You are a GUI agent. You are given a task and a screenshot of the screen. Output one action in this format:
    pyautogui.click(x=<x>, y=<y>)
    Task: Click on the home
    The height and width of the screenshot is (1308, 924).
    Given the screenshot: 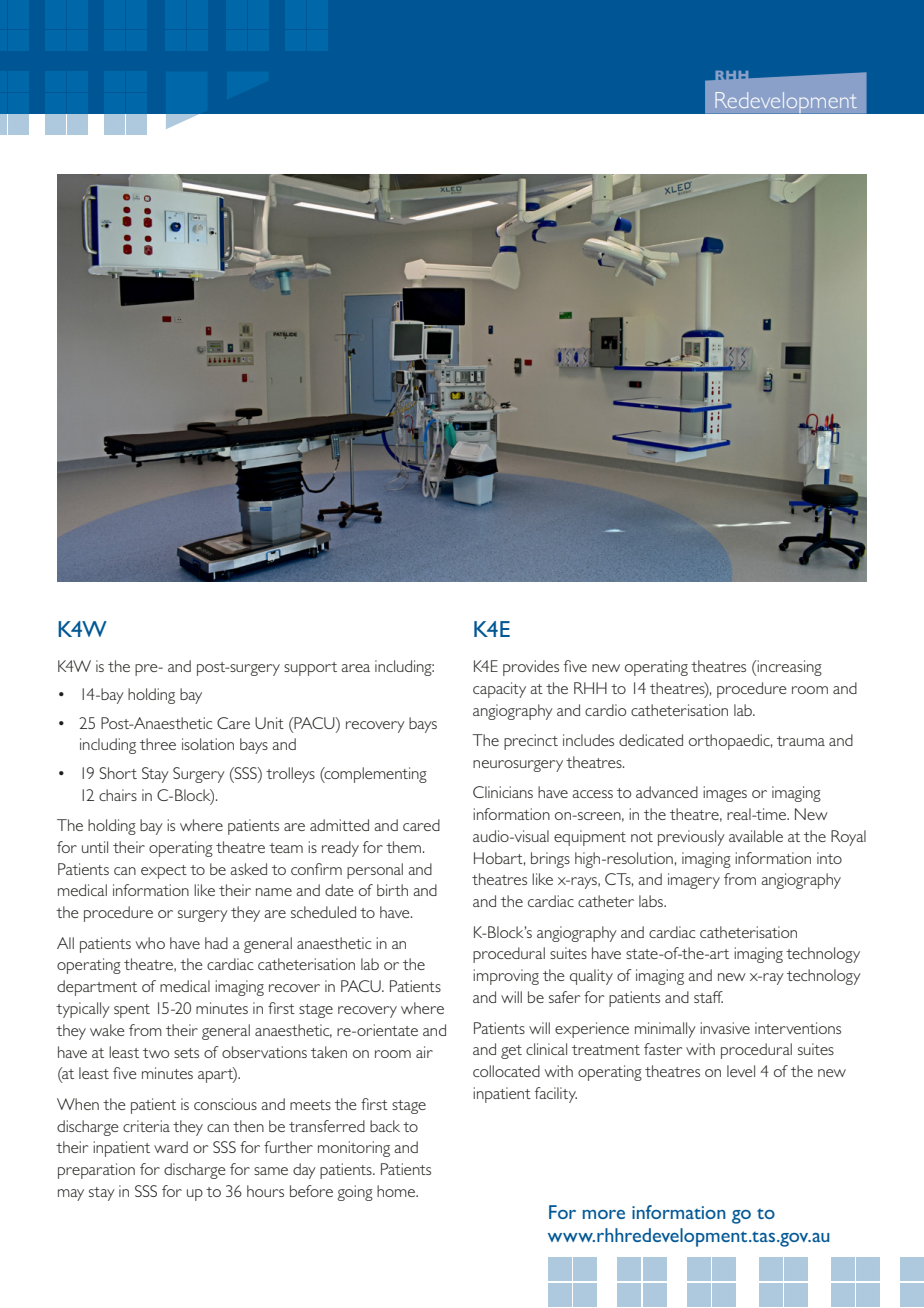 What is the action you would take?
    pyautogui.click(x=397, y=1191)
